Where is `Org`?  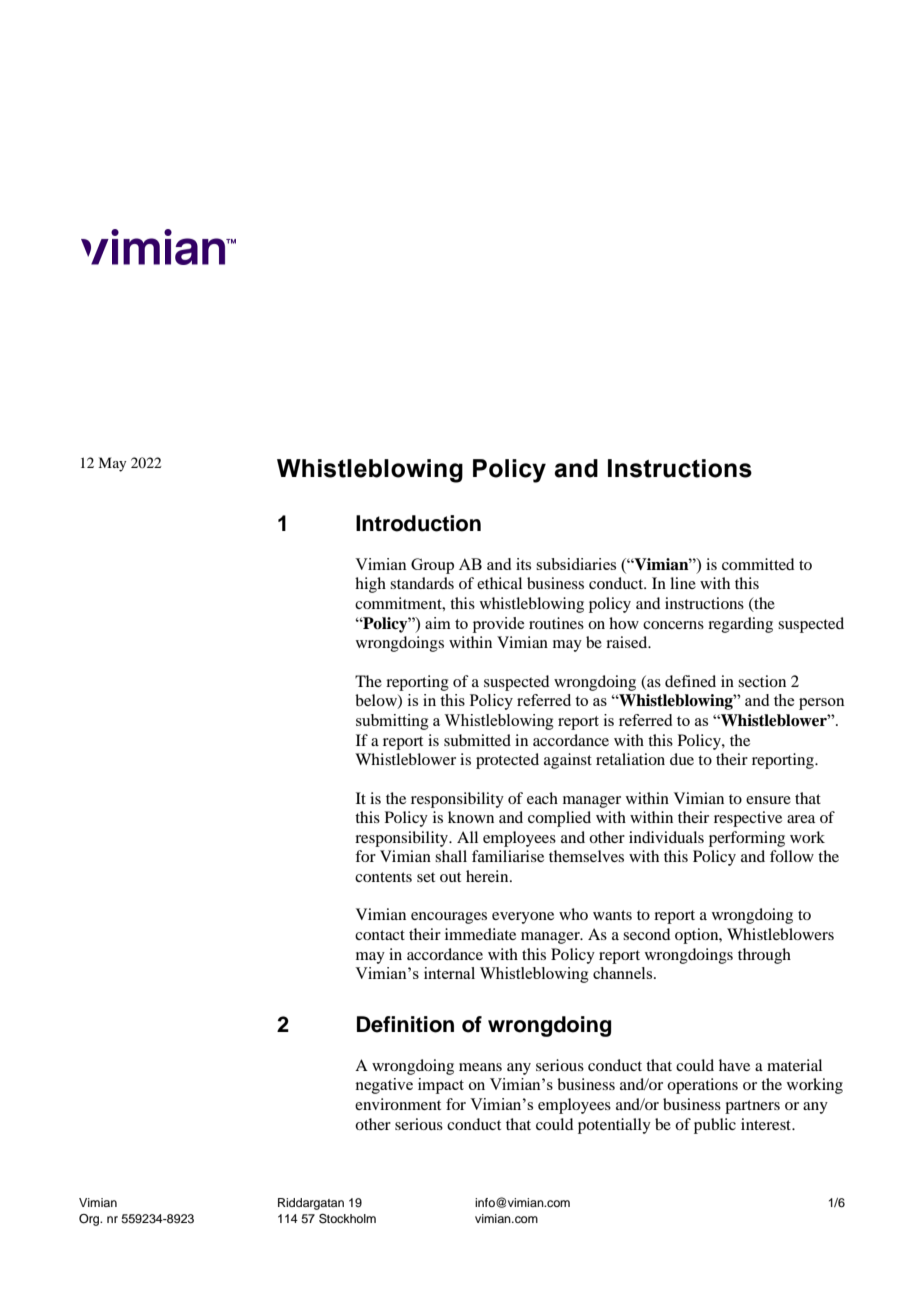
Org is located at coordinates (90, 1220).
